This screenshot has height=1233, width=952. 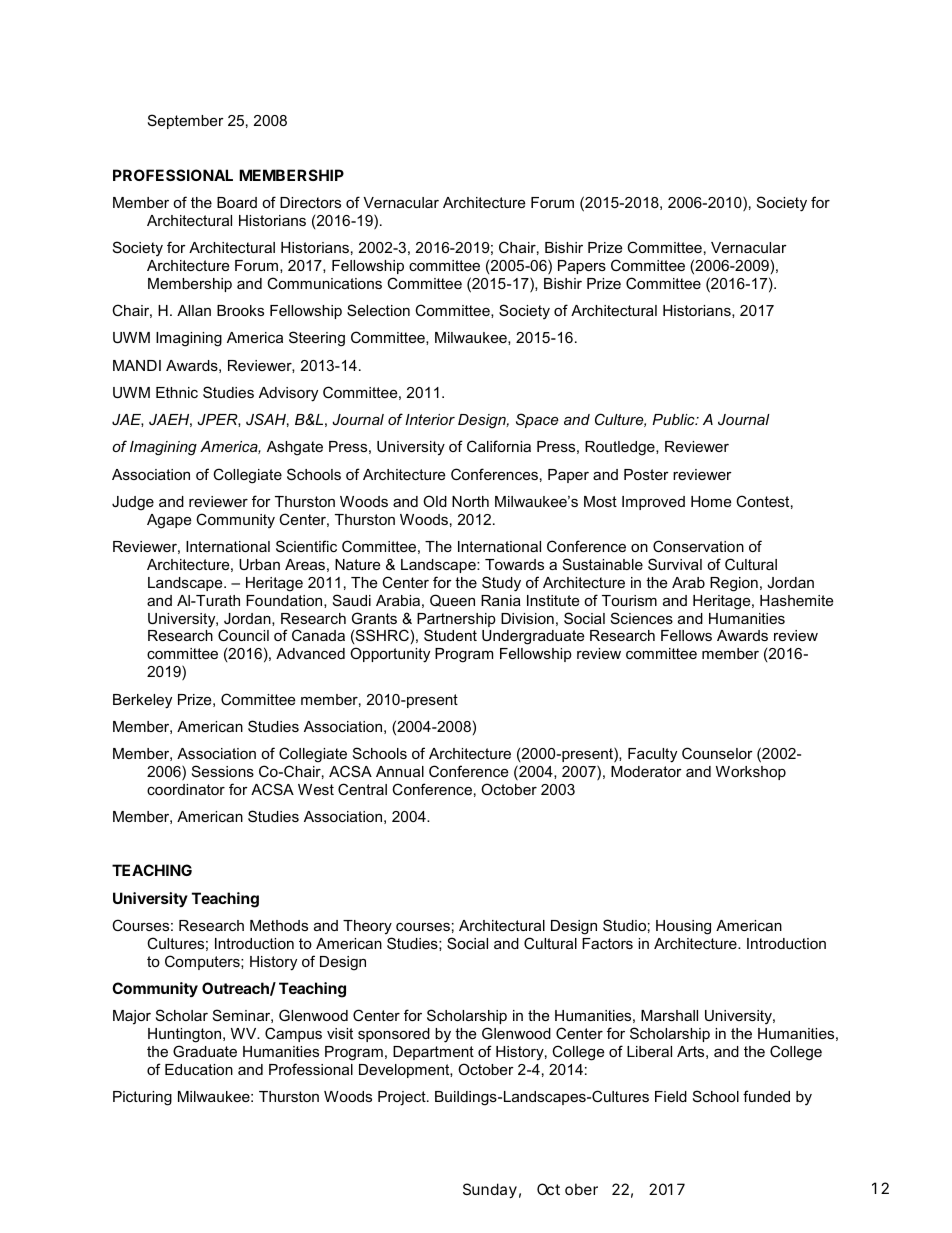 I want to click on Ashgate, so click(x=295, y=448).
